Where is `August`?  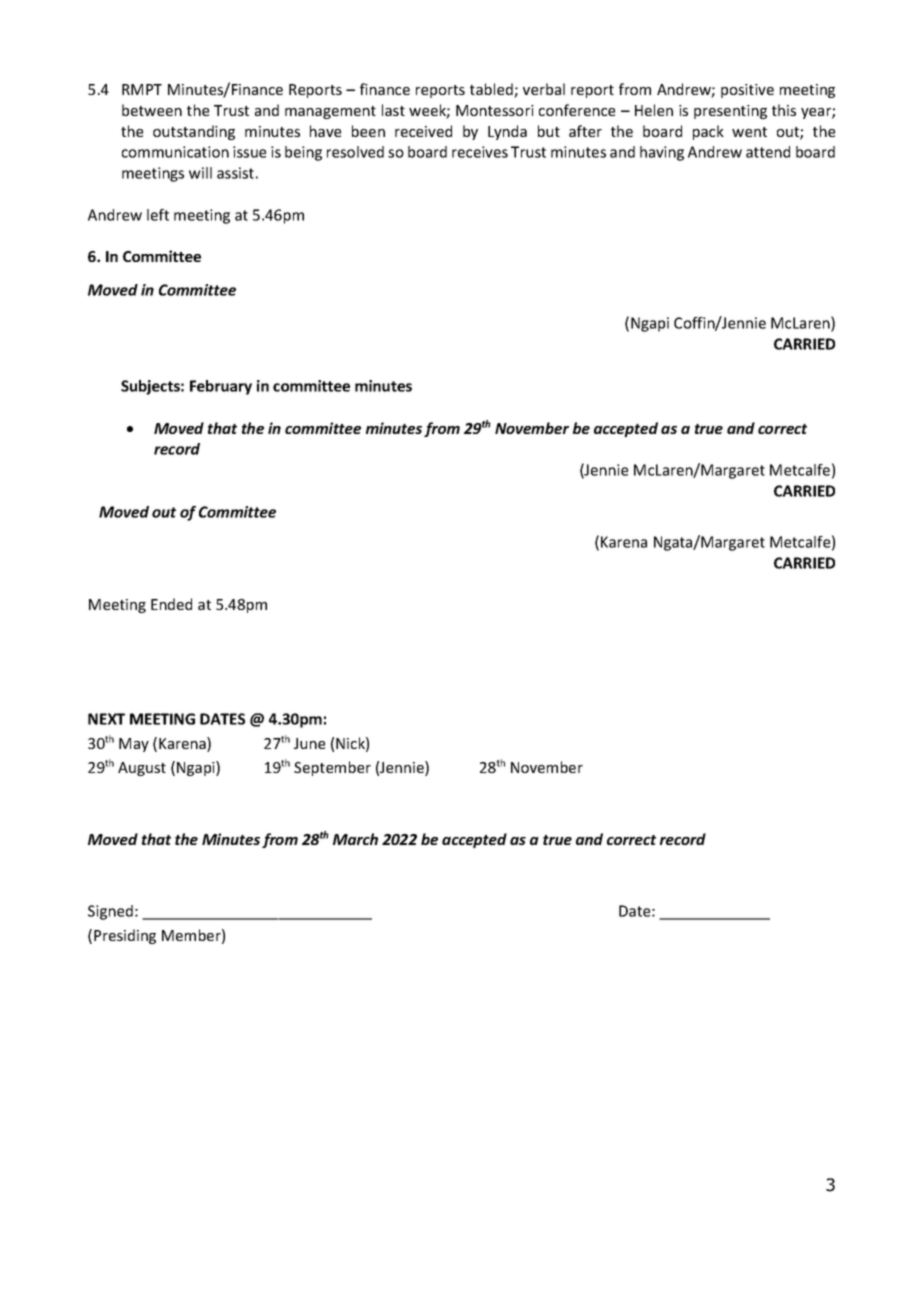
August is located at coordinates (142, 769).
